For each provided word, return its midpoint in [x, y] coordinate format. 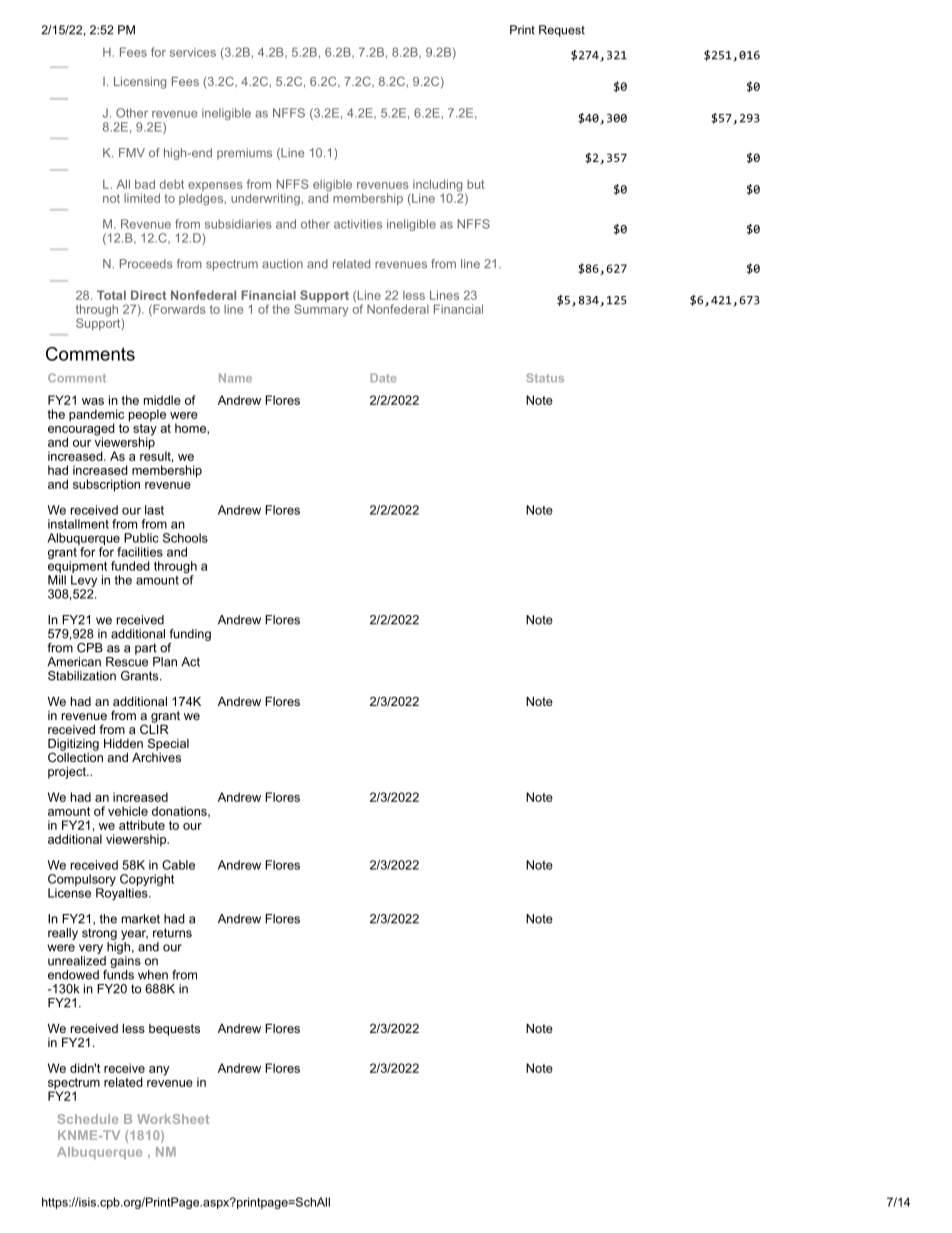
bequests [174, 1030]
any [159, 1071]
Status [545, 378]
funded [130, 566]
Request [562, 31]
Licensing [140, 83]
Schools [185, 538]
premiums [244, 154]
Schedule [88, 1119]
